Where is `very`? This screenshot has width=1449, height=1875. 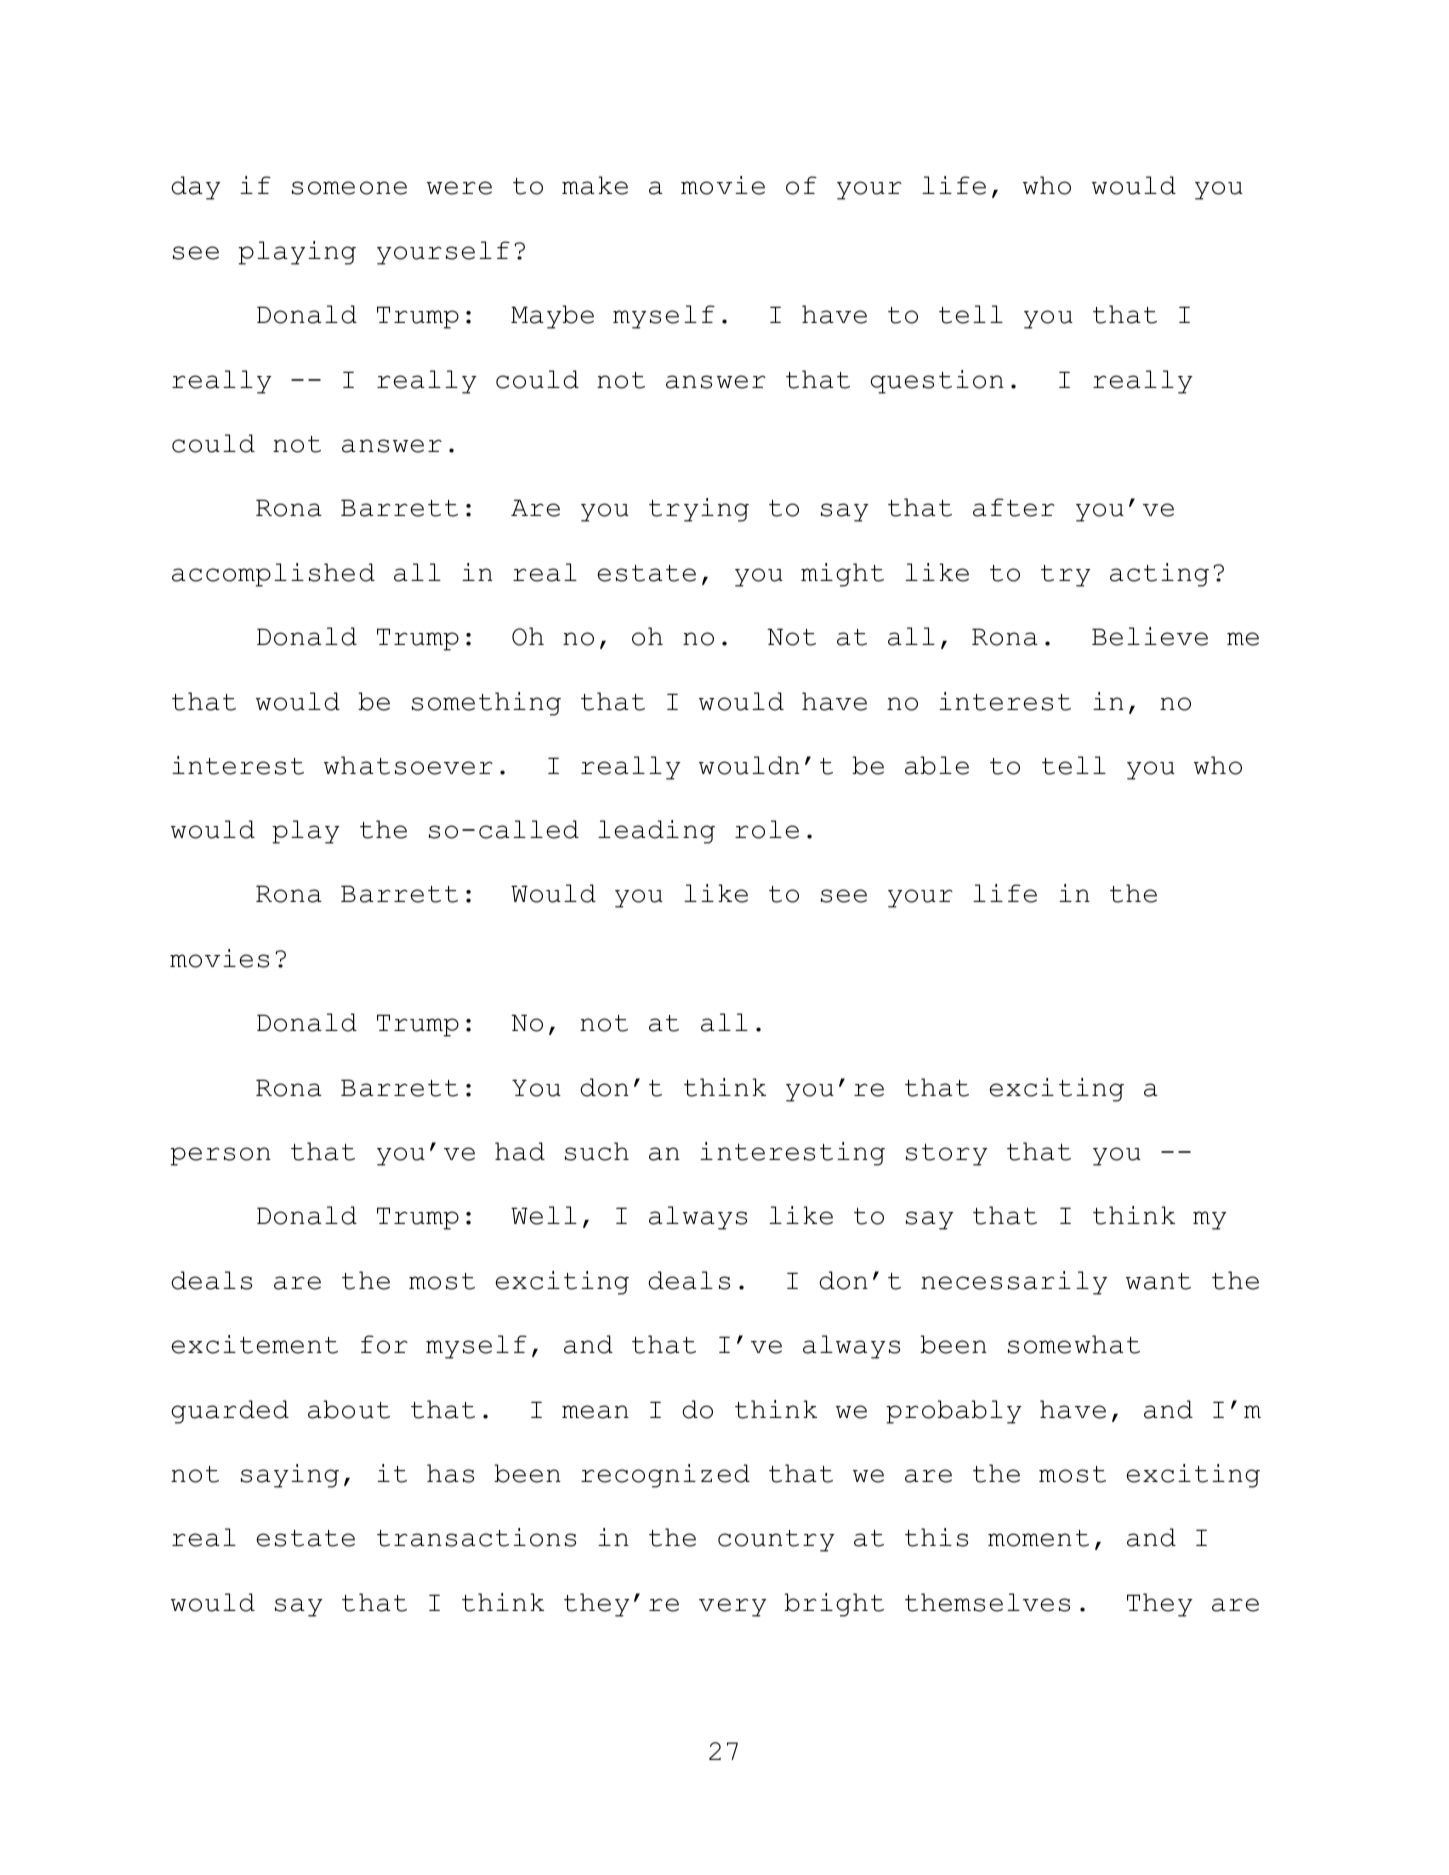
very is located at coordinates (733, 1607).
